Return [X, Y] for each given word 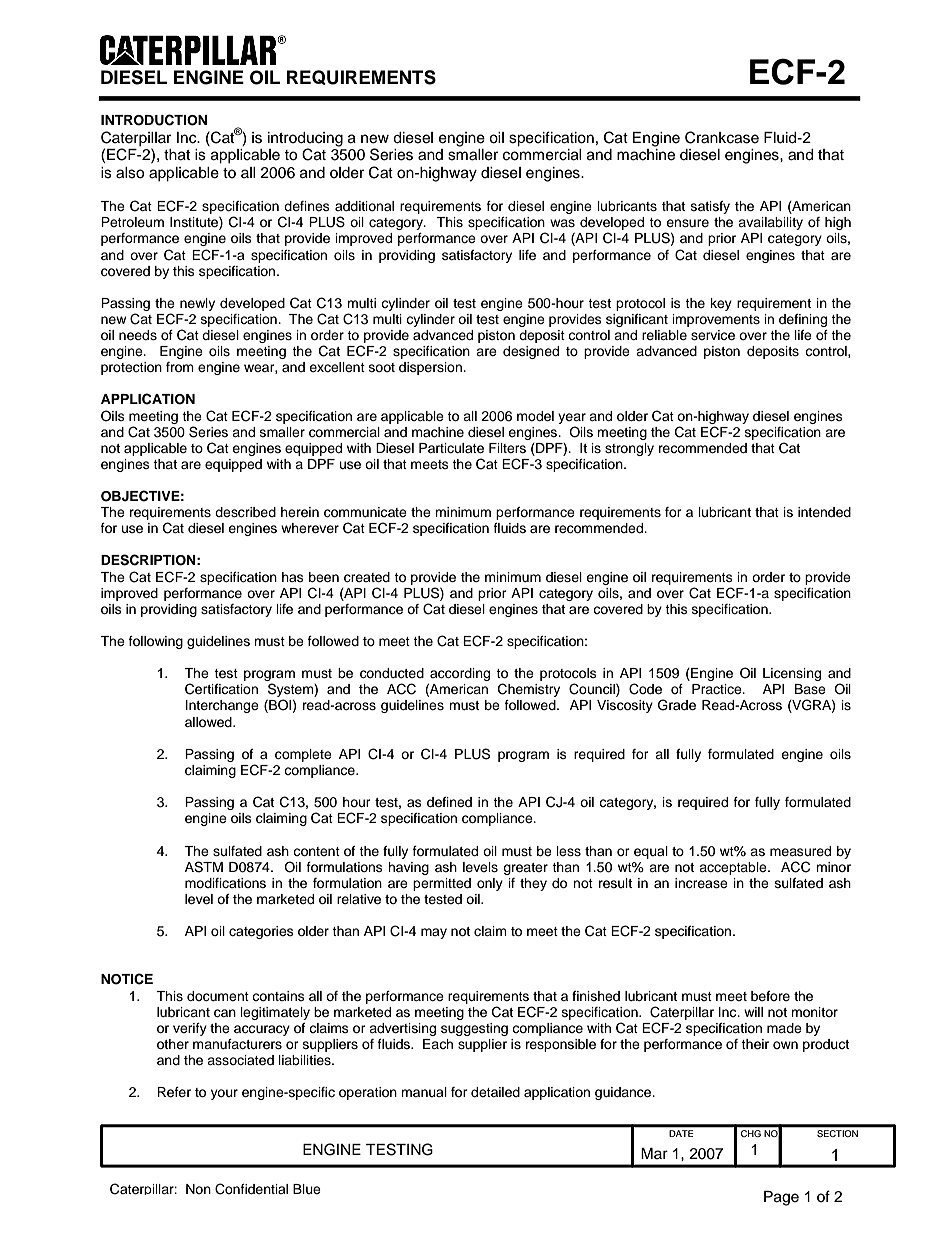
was [562, 223]
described [245, 512]
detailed [495, 1092]
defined [449, 802]
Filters [507, 448]
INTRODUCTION [154, 120]
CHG [751, 1133]
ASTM [204, 867]
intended [824, 512]
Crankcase [722, 137]
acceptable [734, 868]
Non [198, 1189]
